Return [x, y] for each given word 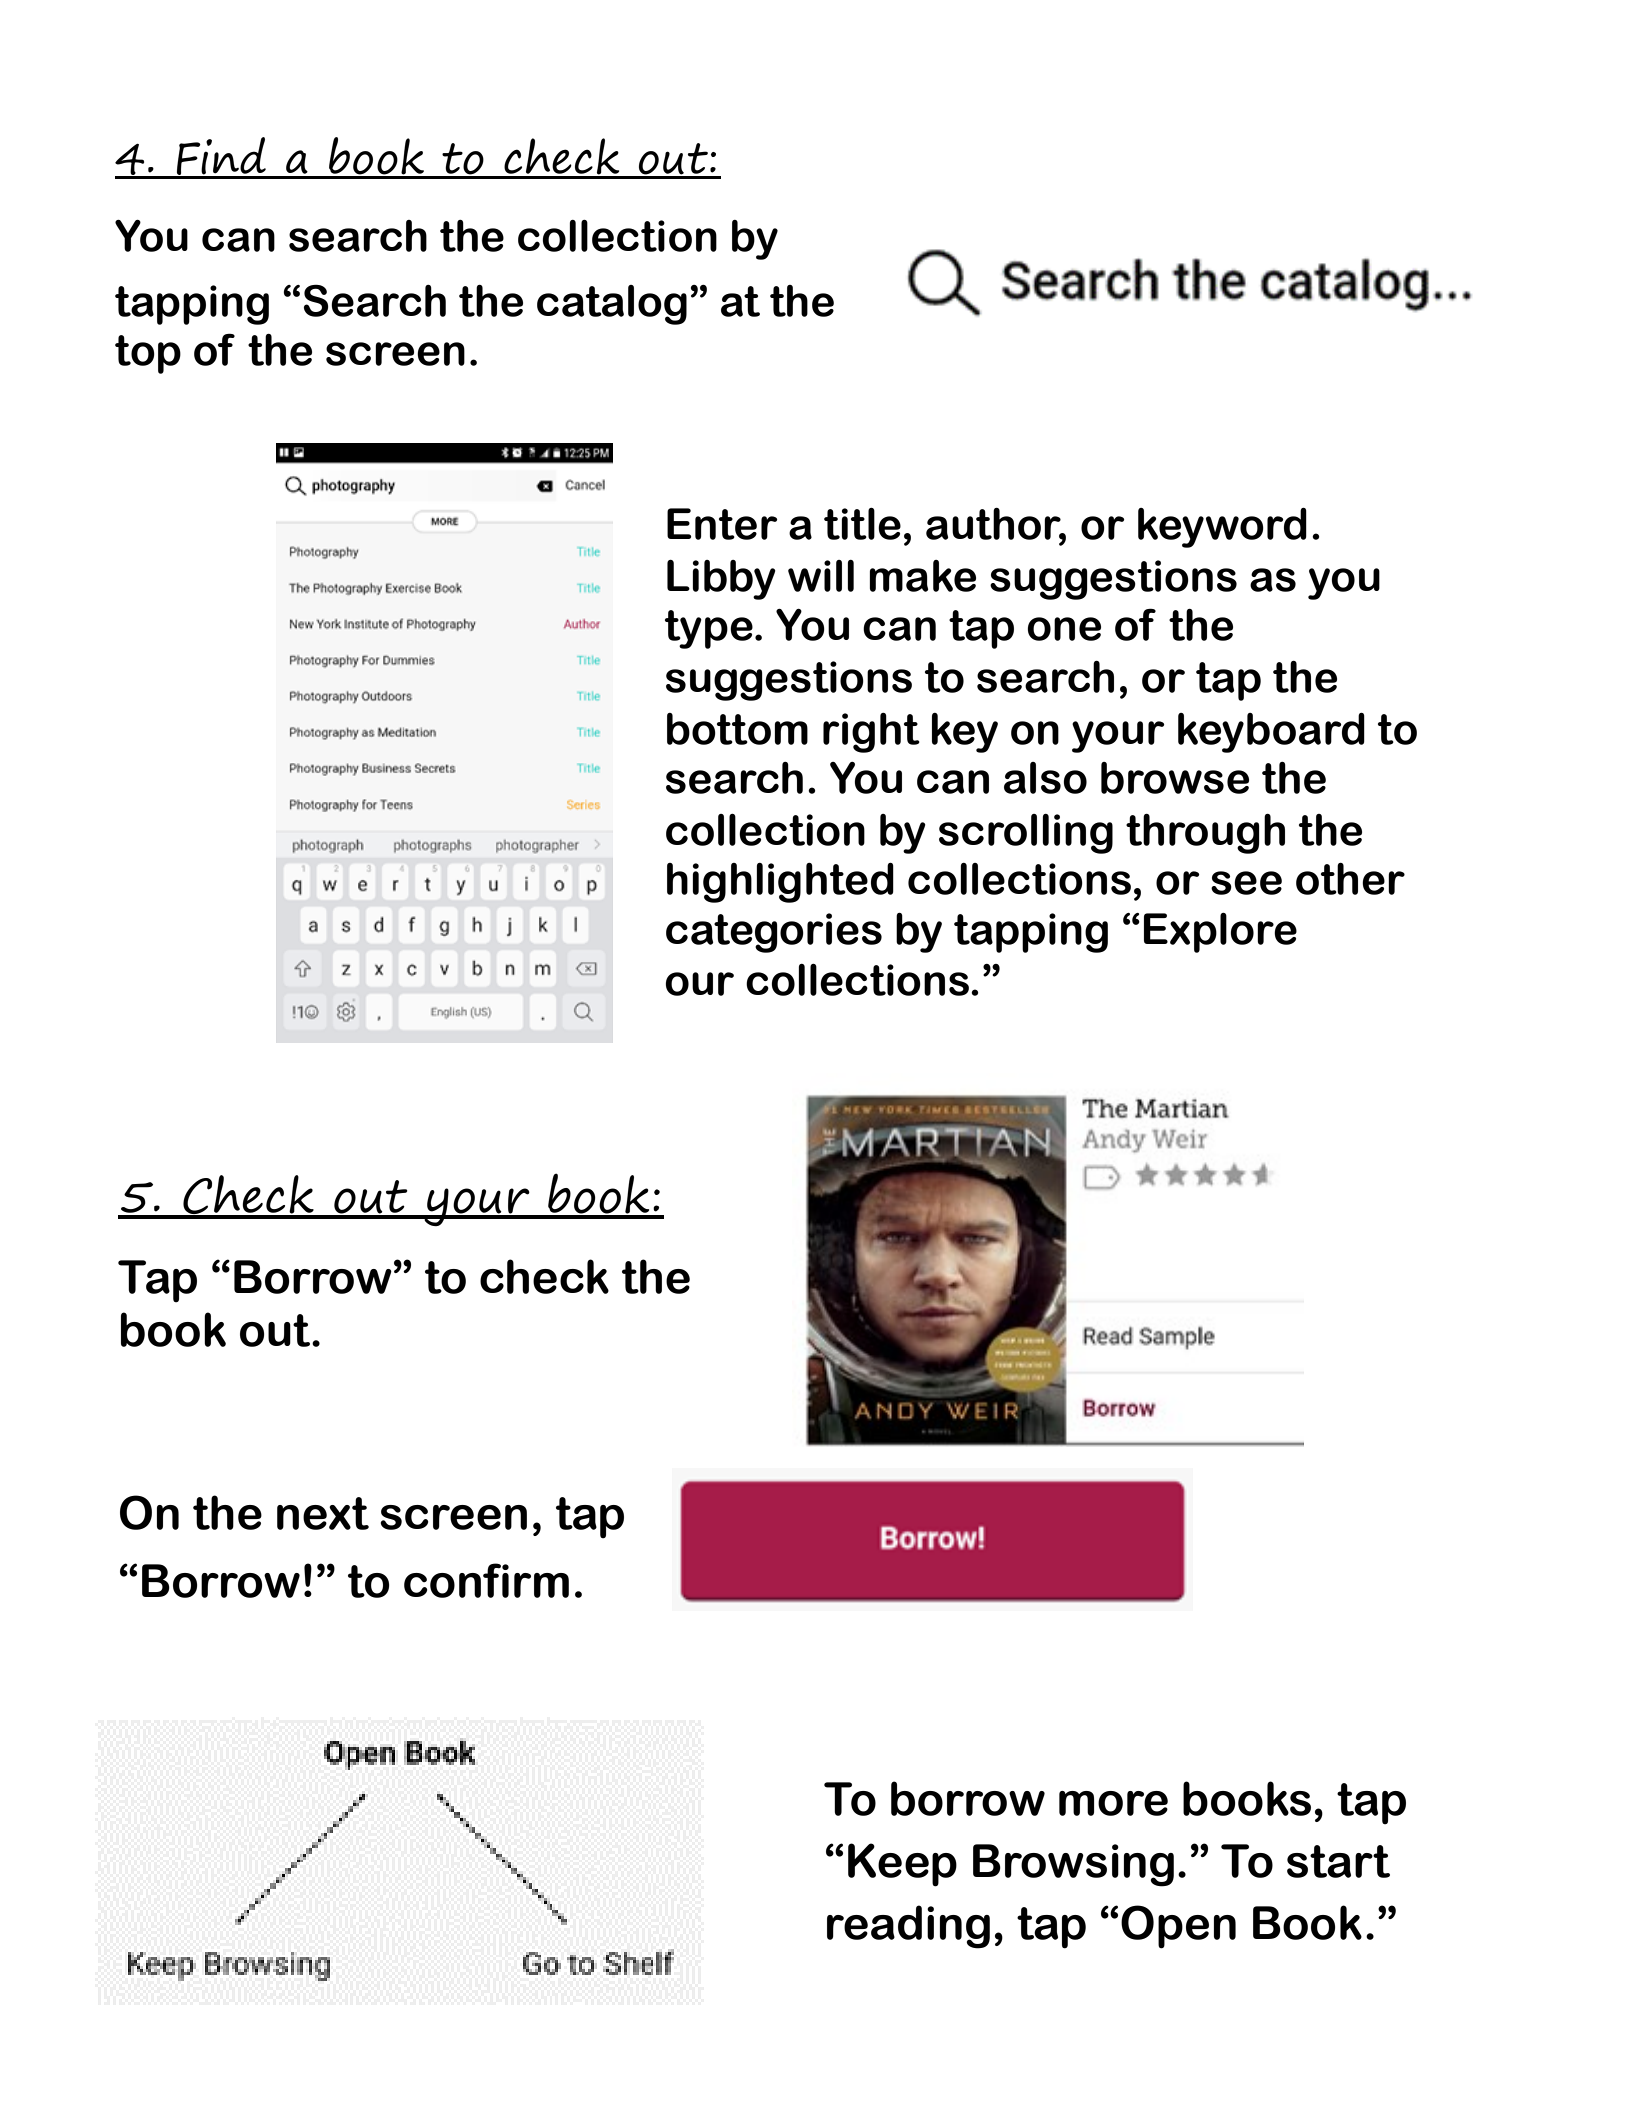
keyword [1222, 528]
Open [1178, 1927]
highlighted [780, 883]
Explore [1220, 933]
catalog [612, 305]
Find [221, 157]
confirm [486, 1580]
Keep [902, 1865]
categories [774, 933]
